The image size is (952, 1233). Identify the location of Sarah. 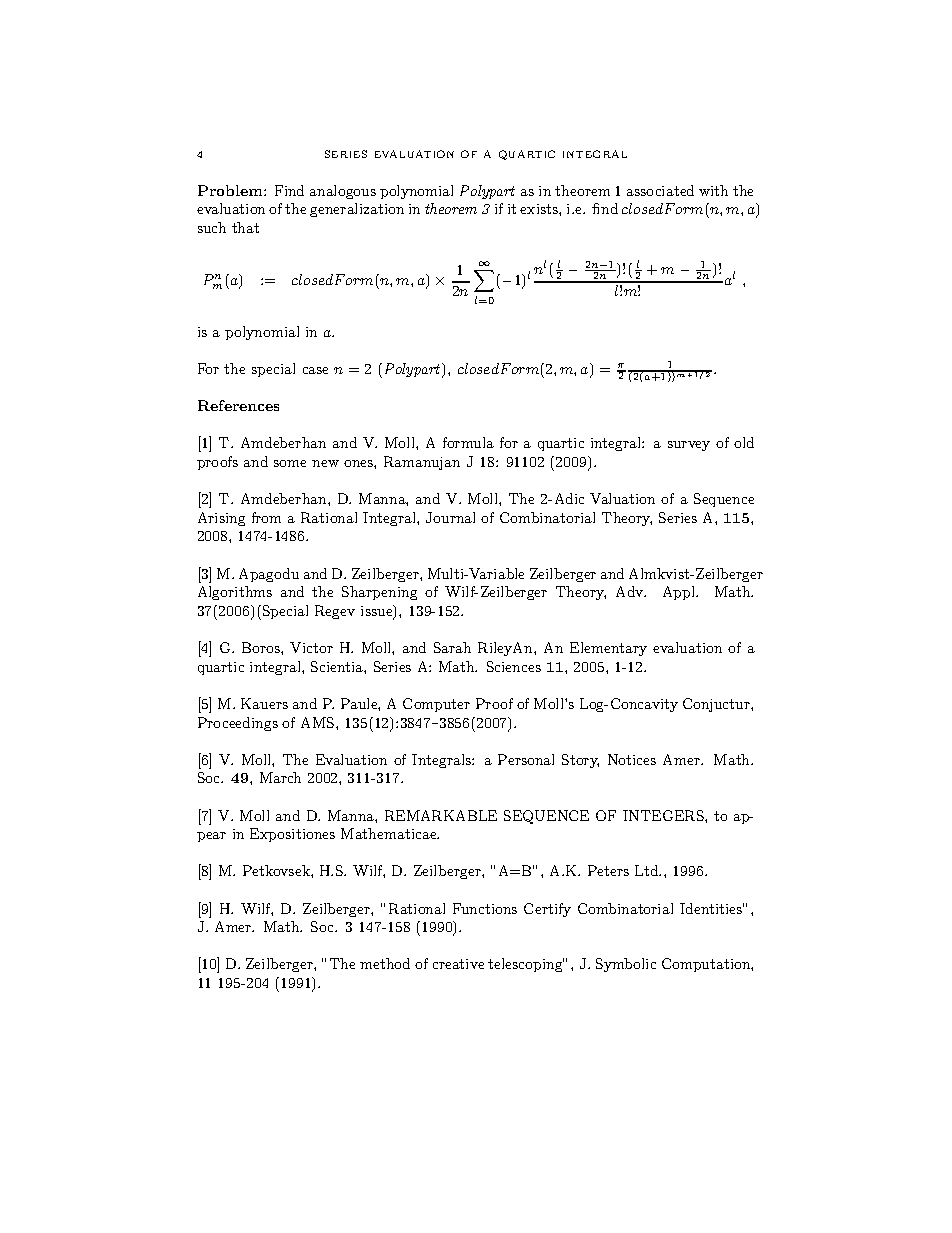
(452, 647).
